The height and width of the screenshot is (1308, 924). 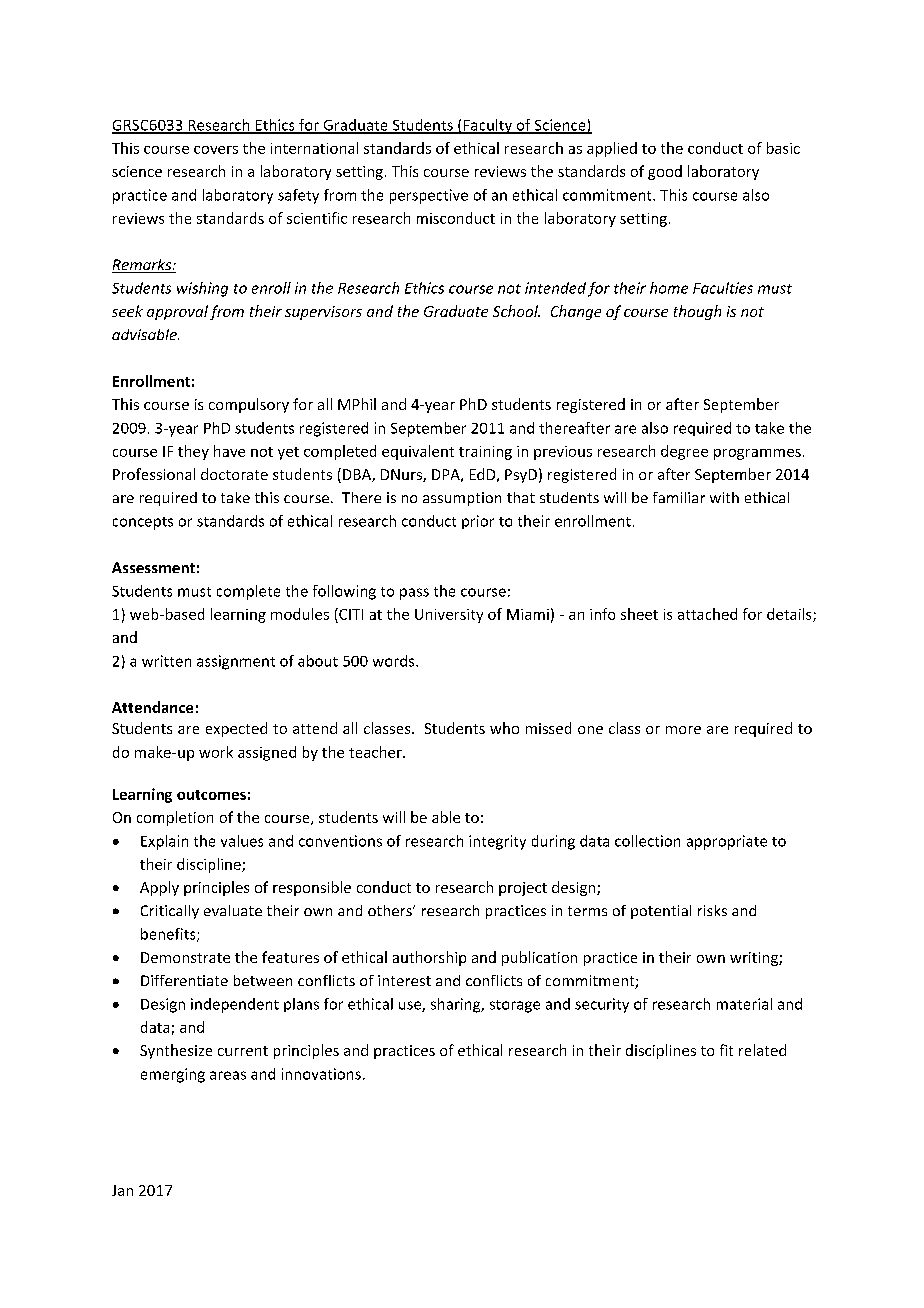 What do you see at coordinates (249, 405) in the screenshot?
I see `compulsory` at bounding box center [249, 405].
